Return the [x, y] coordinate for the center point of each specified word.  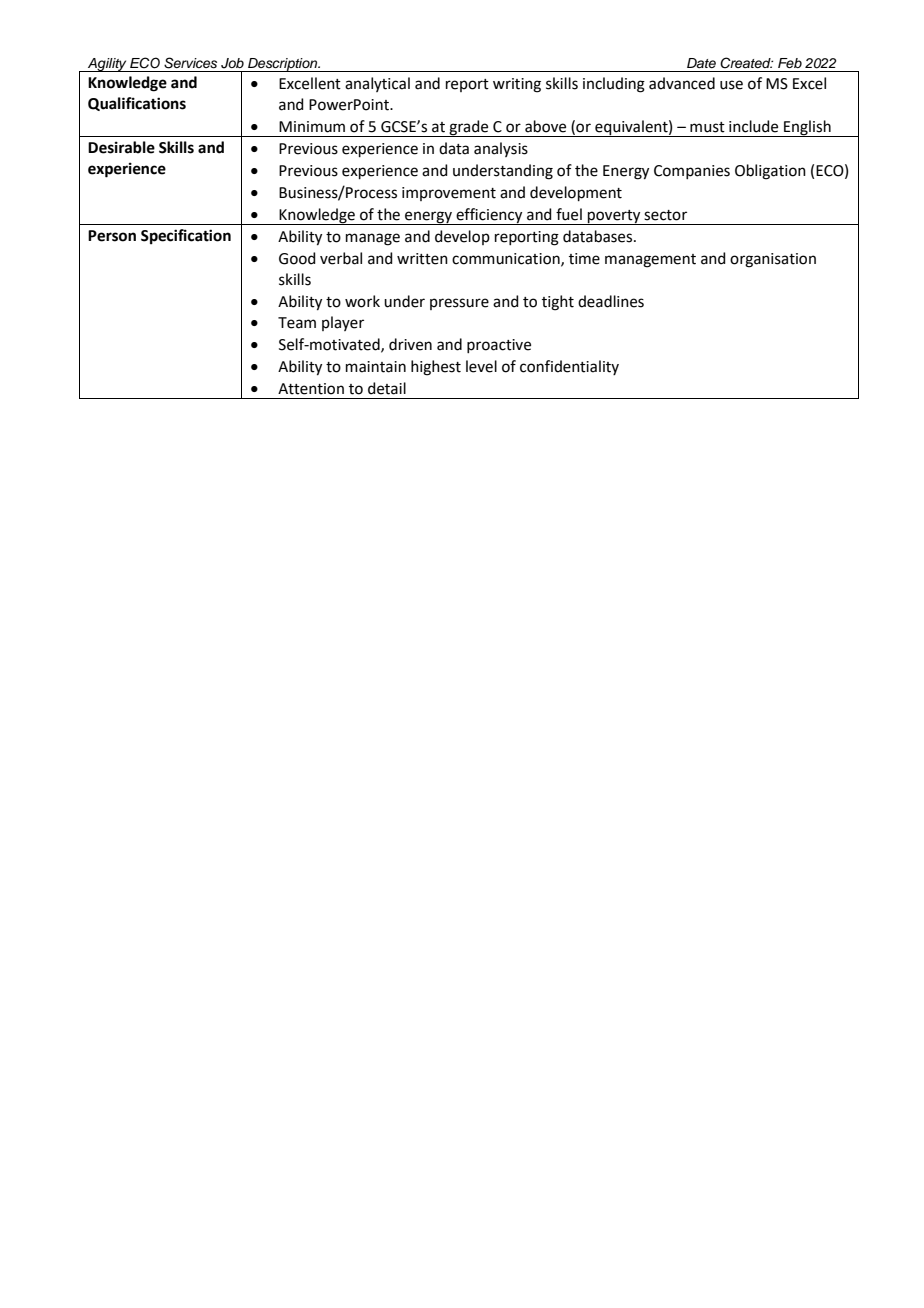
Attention [311, 389]
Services [190, 63]
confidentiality [569, 367]
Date [701, 63]
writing [517, 85]
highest [436, 368]
